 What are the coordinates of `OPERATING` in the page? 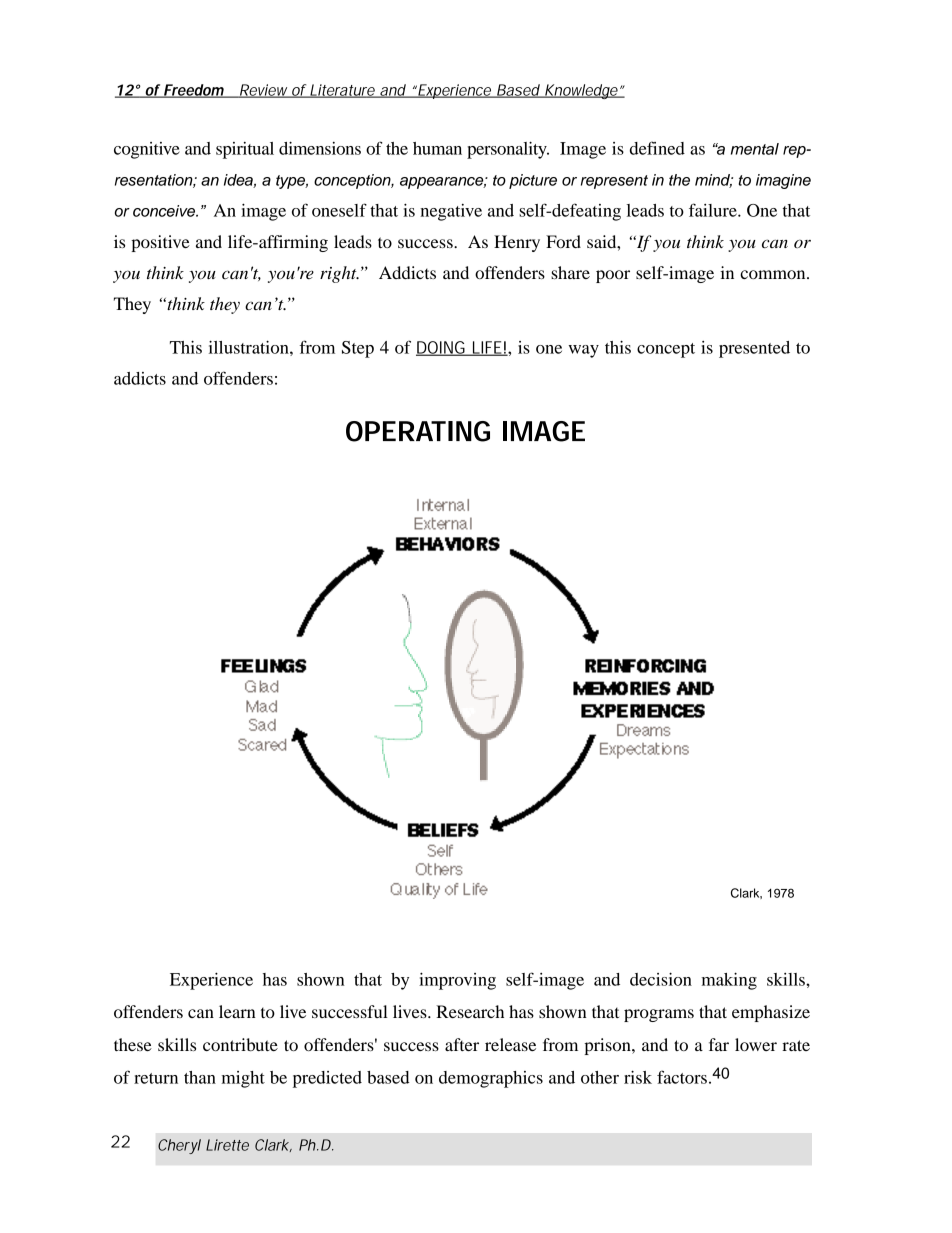 It's located at (418, 431).
